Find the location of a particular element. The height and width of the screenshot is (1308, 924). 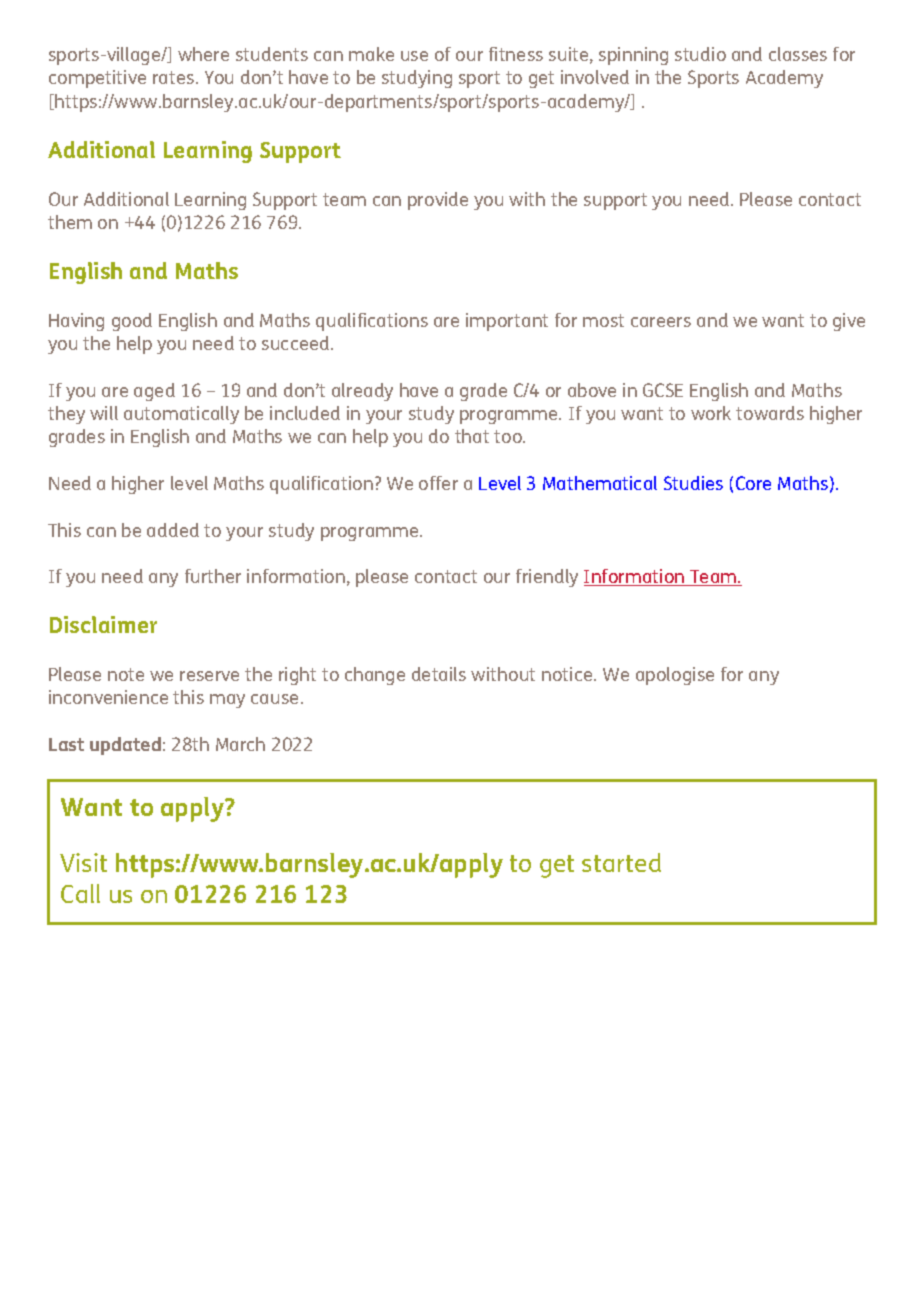

that is located at coordinates (472, 436).
